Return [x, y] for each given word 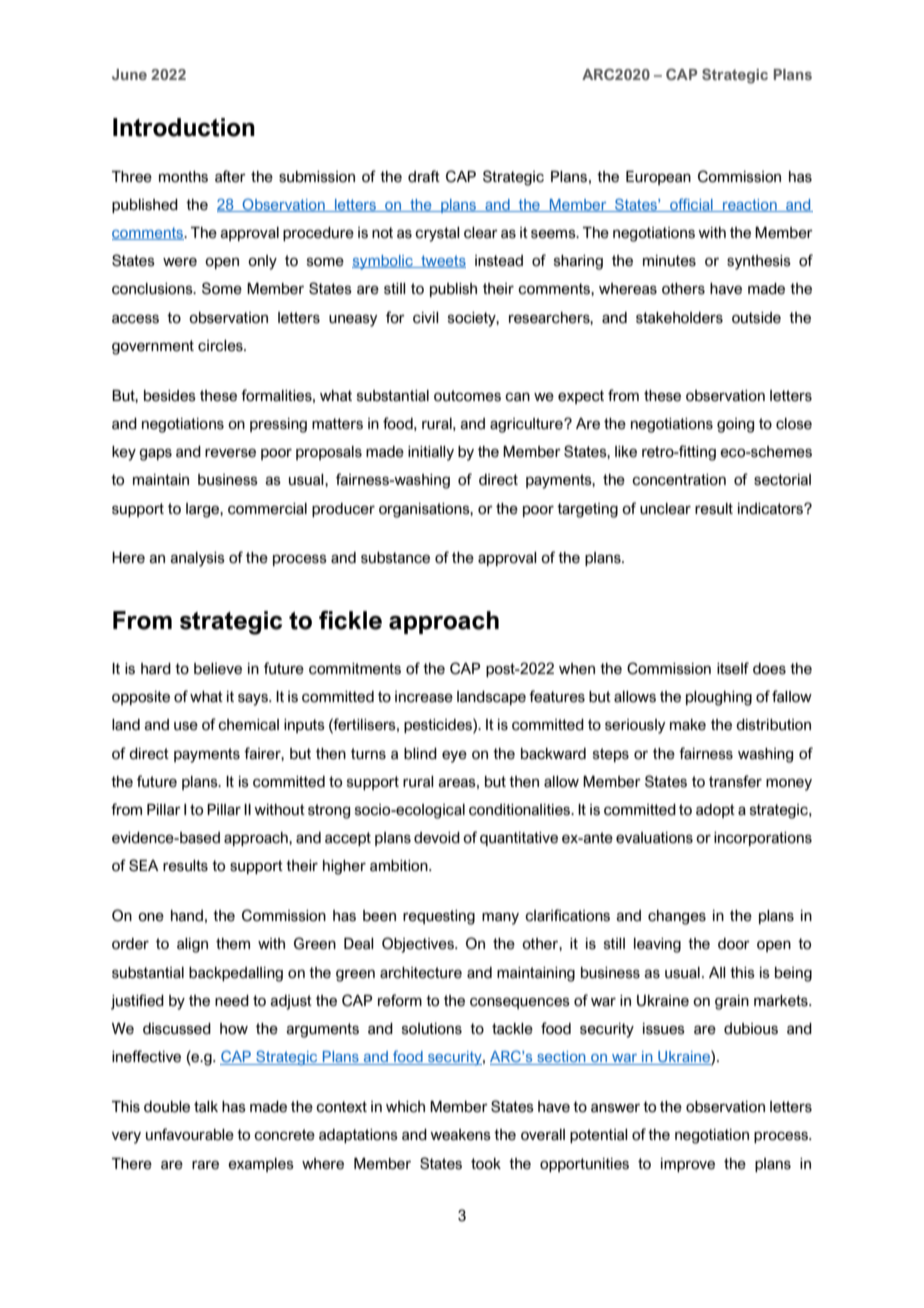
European [658, 178]
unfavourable [190, 1134]
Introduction [184, 127]
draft [424, 176]
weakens [460, 1135]
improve [688, 1165]
